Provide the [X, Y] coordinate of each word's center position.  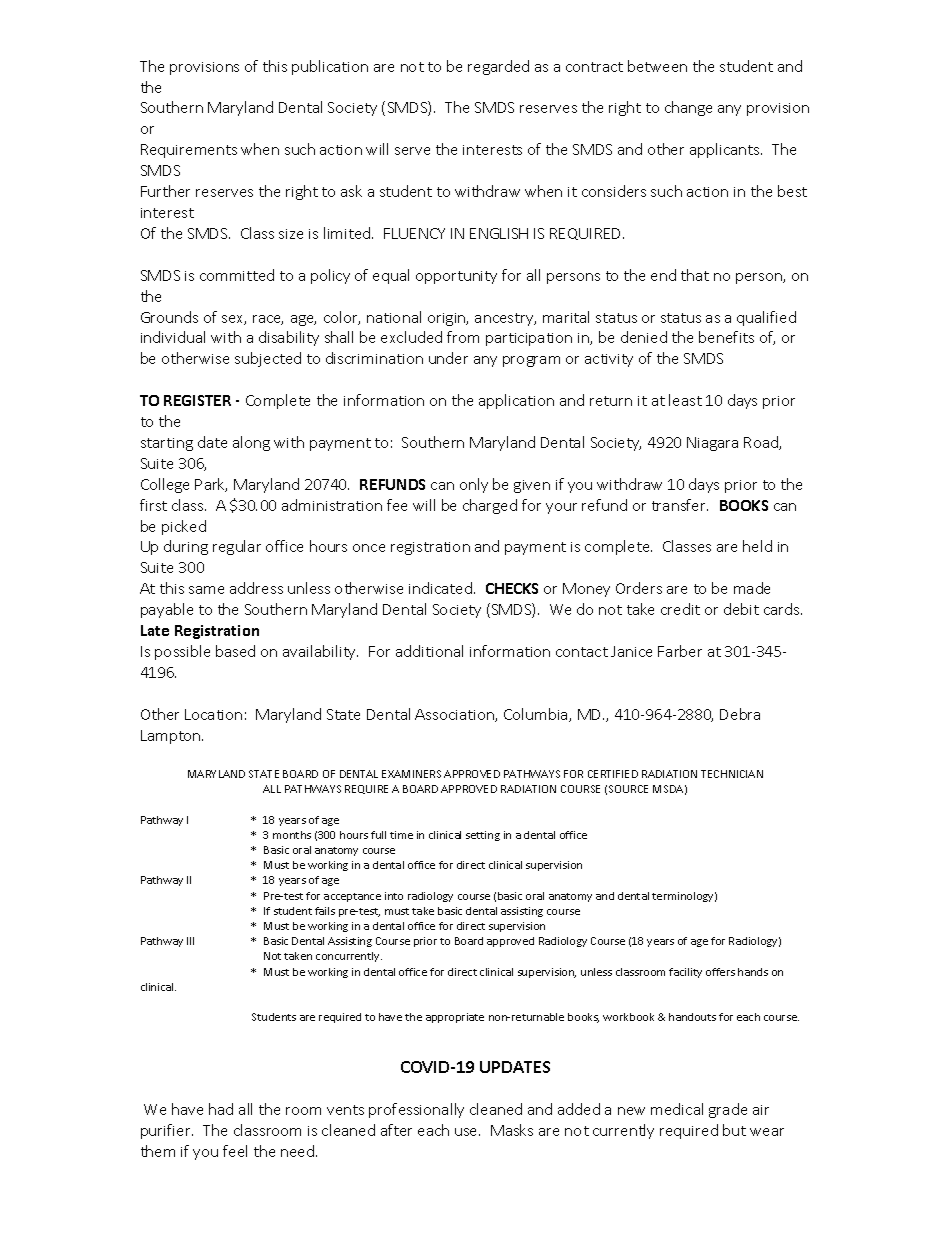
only [474, 485]
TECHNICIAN [732, 774]
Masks [512, 1130]
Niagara [712, 444]
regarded [498, 67]
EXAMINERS [411, 774]
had [221, 1109]
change [688, 108]
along [251, 443]
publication [330, 67]
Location [213, 714]
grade [728, 1110]
